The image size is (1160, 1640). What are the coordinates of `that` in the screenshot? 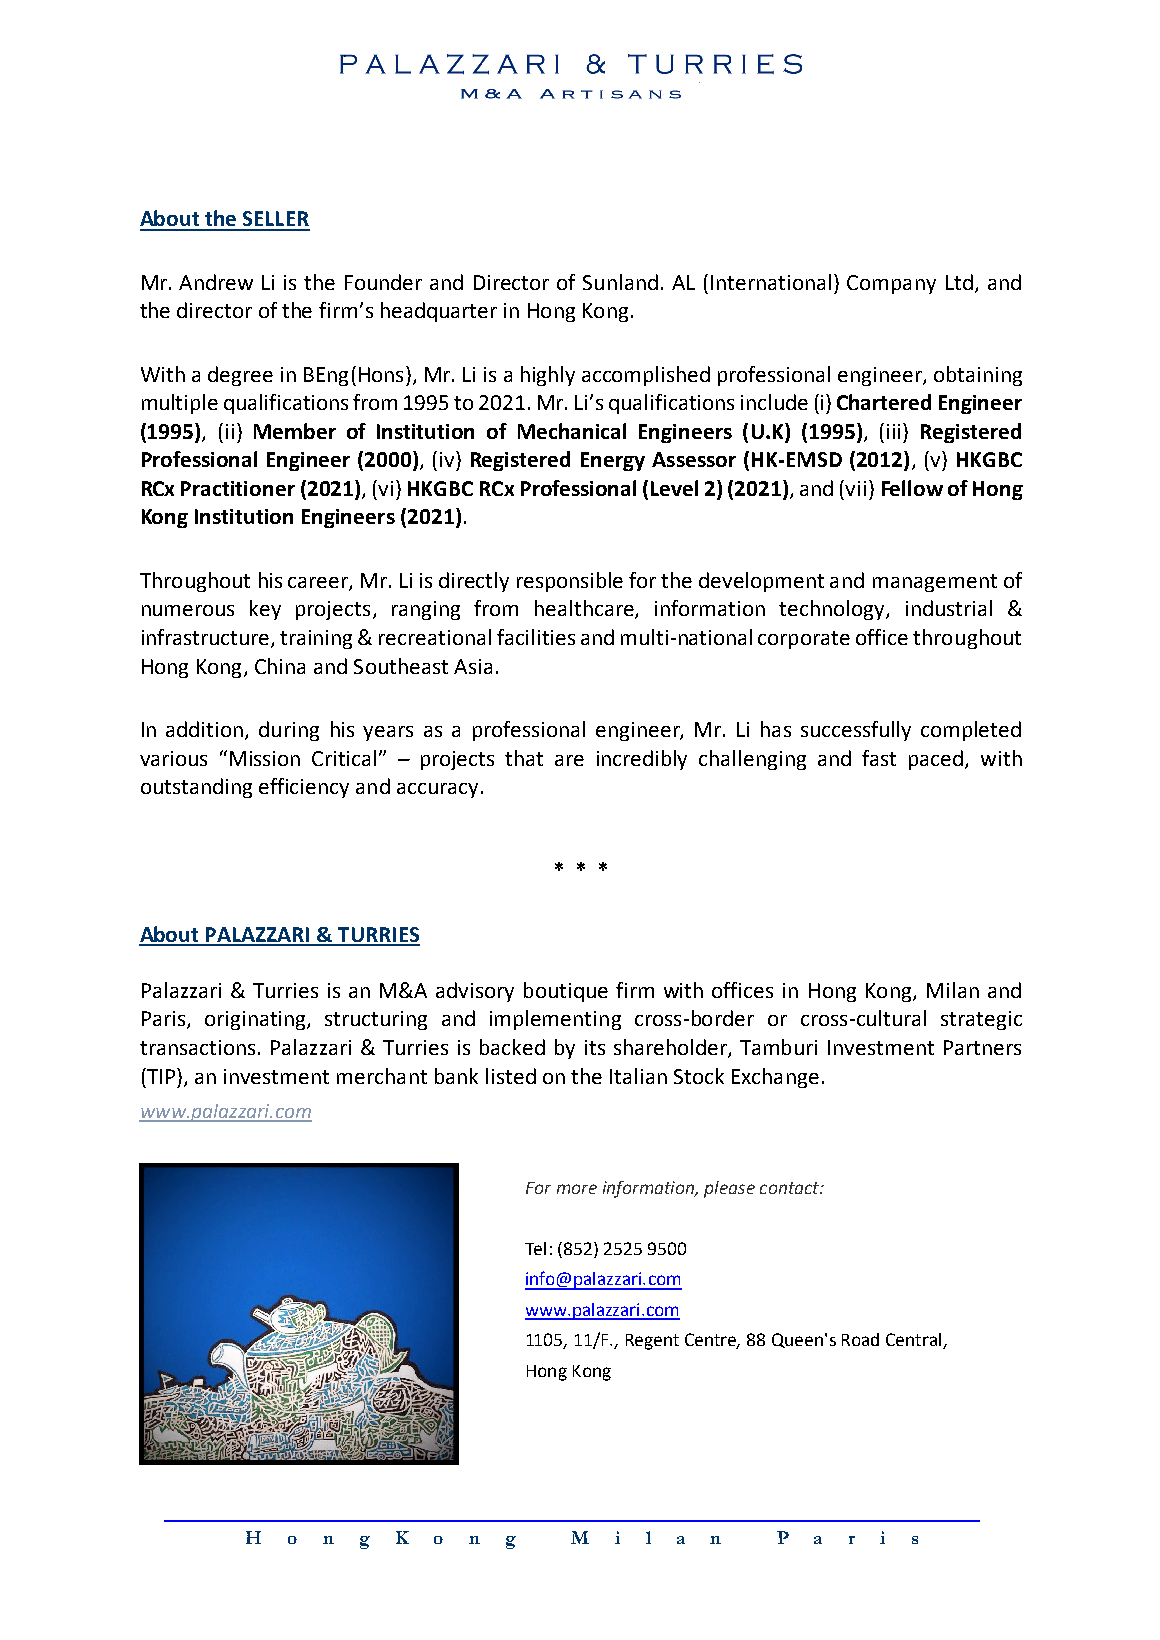 It's located at (524, 758).
